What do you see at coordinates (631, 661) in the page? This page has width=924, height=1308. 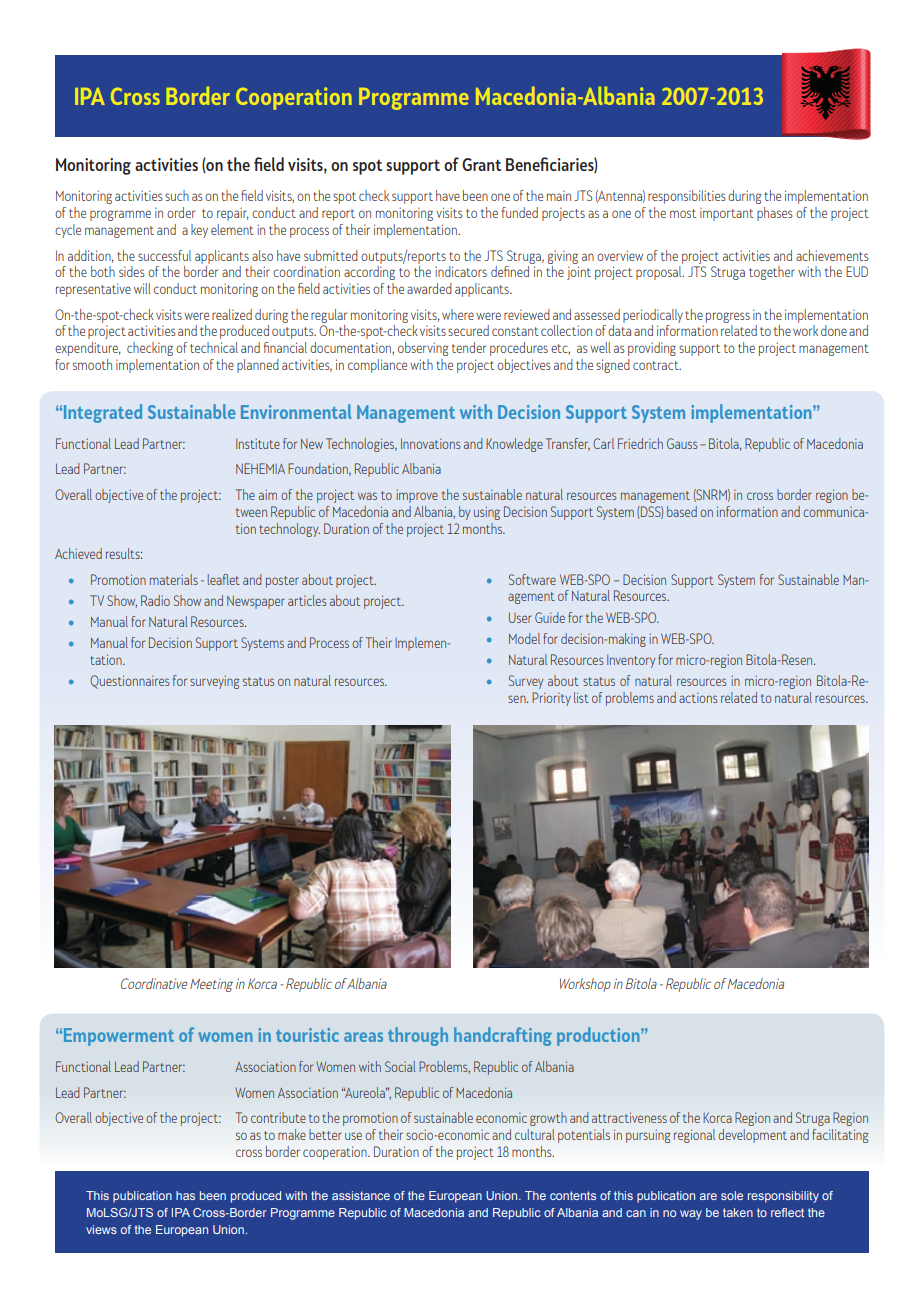 I see `Inventory` at bounding box center [631, 661].
